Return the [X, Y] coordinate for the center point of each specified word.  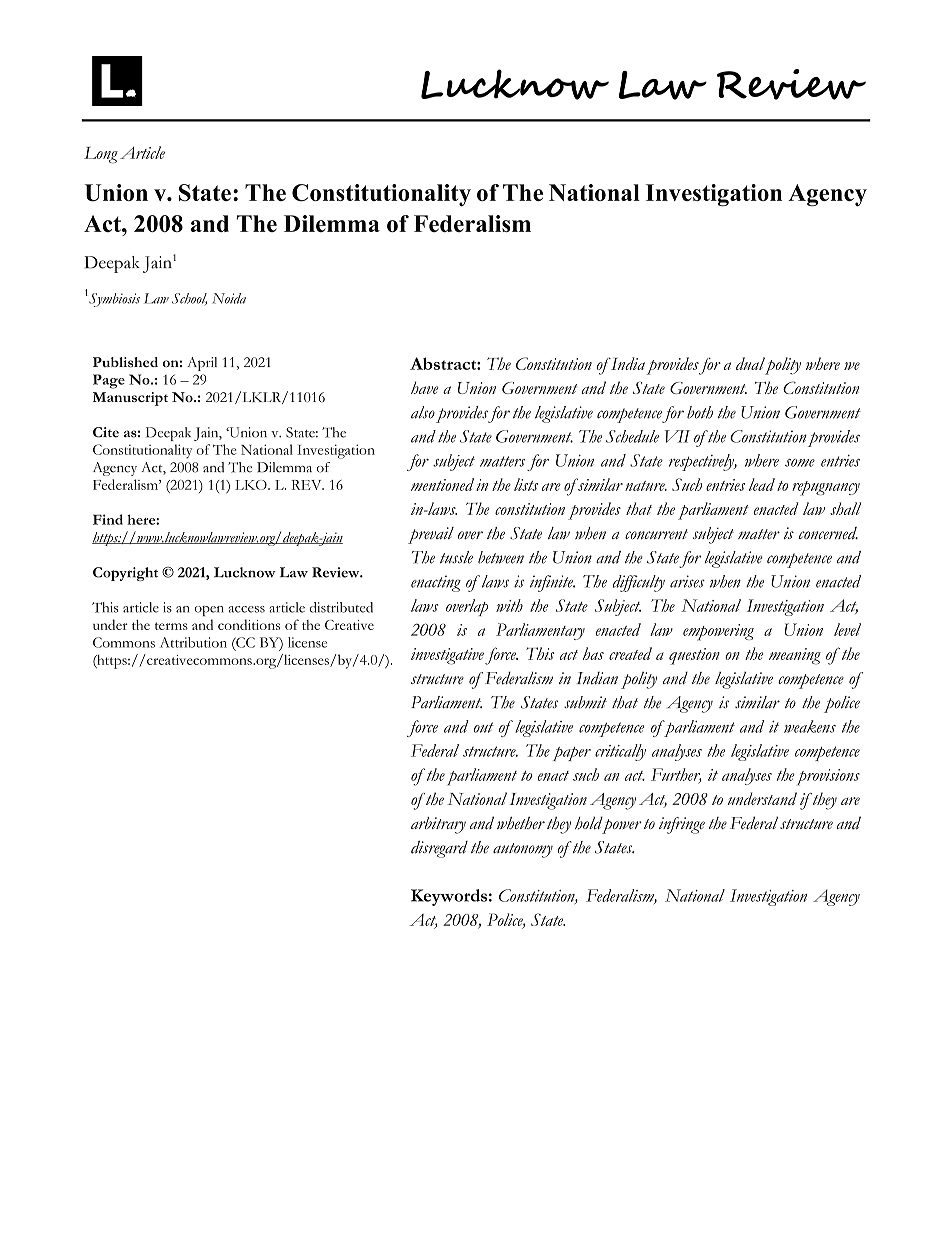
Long [101, 155]
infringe [682, 825]
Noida [229, 298]
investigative [447, 656]
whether [521, 823]
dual [750, 363]
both [700, 412]
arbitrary [438, 825]
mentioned [442, 484]
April [202, 364]
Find [108, 519]
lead [762, 484]
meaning [795, 656]
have [424, 387]
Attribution [193, 642]
